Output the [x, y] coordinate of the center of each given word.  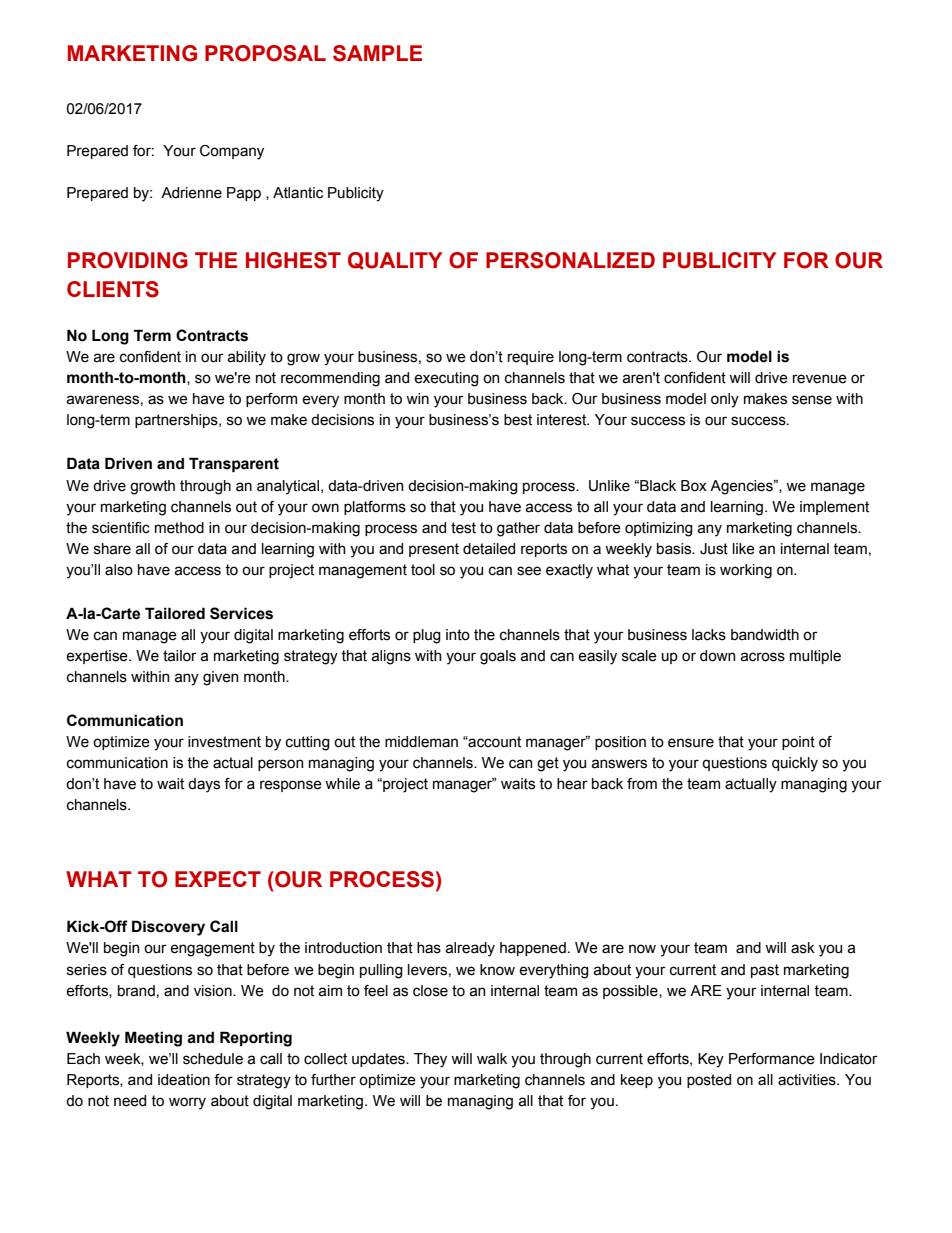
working [746, 571]
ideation [184, 1080]
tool [423, 570]
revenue [820, 379]
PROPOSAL [265, 53]
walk [492, 1059]
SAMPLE [377, 53]
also [119, 570]
